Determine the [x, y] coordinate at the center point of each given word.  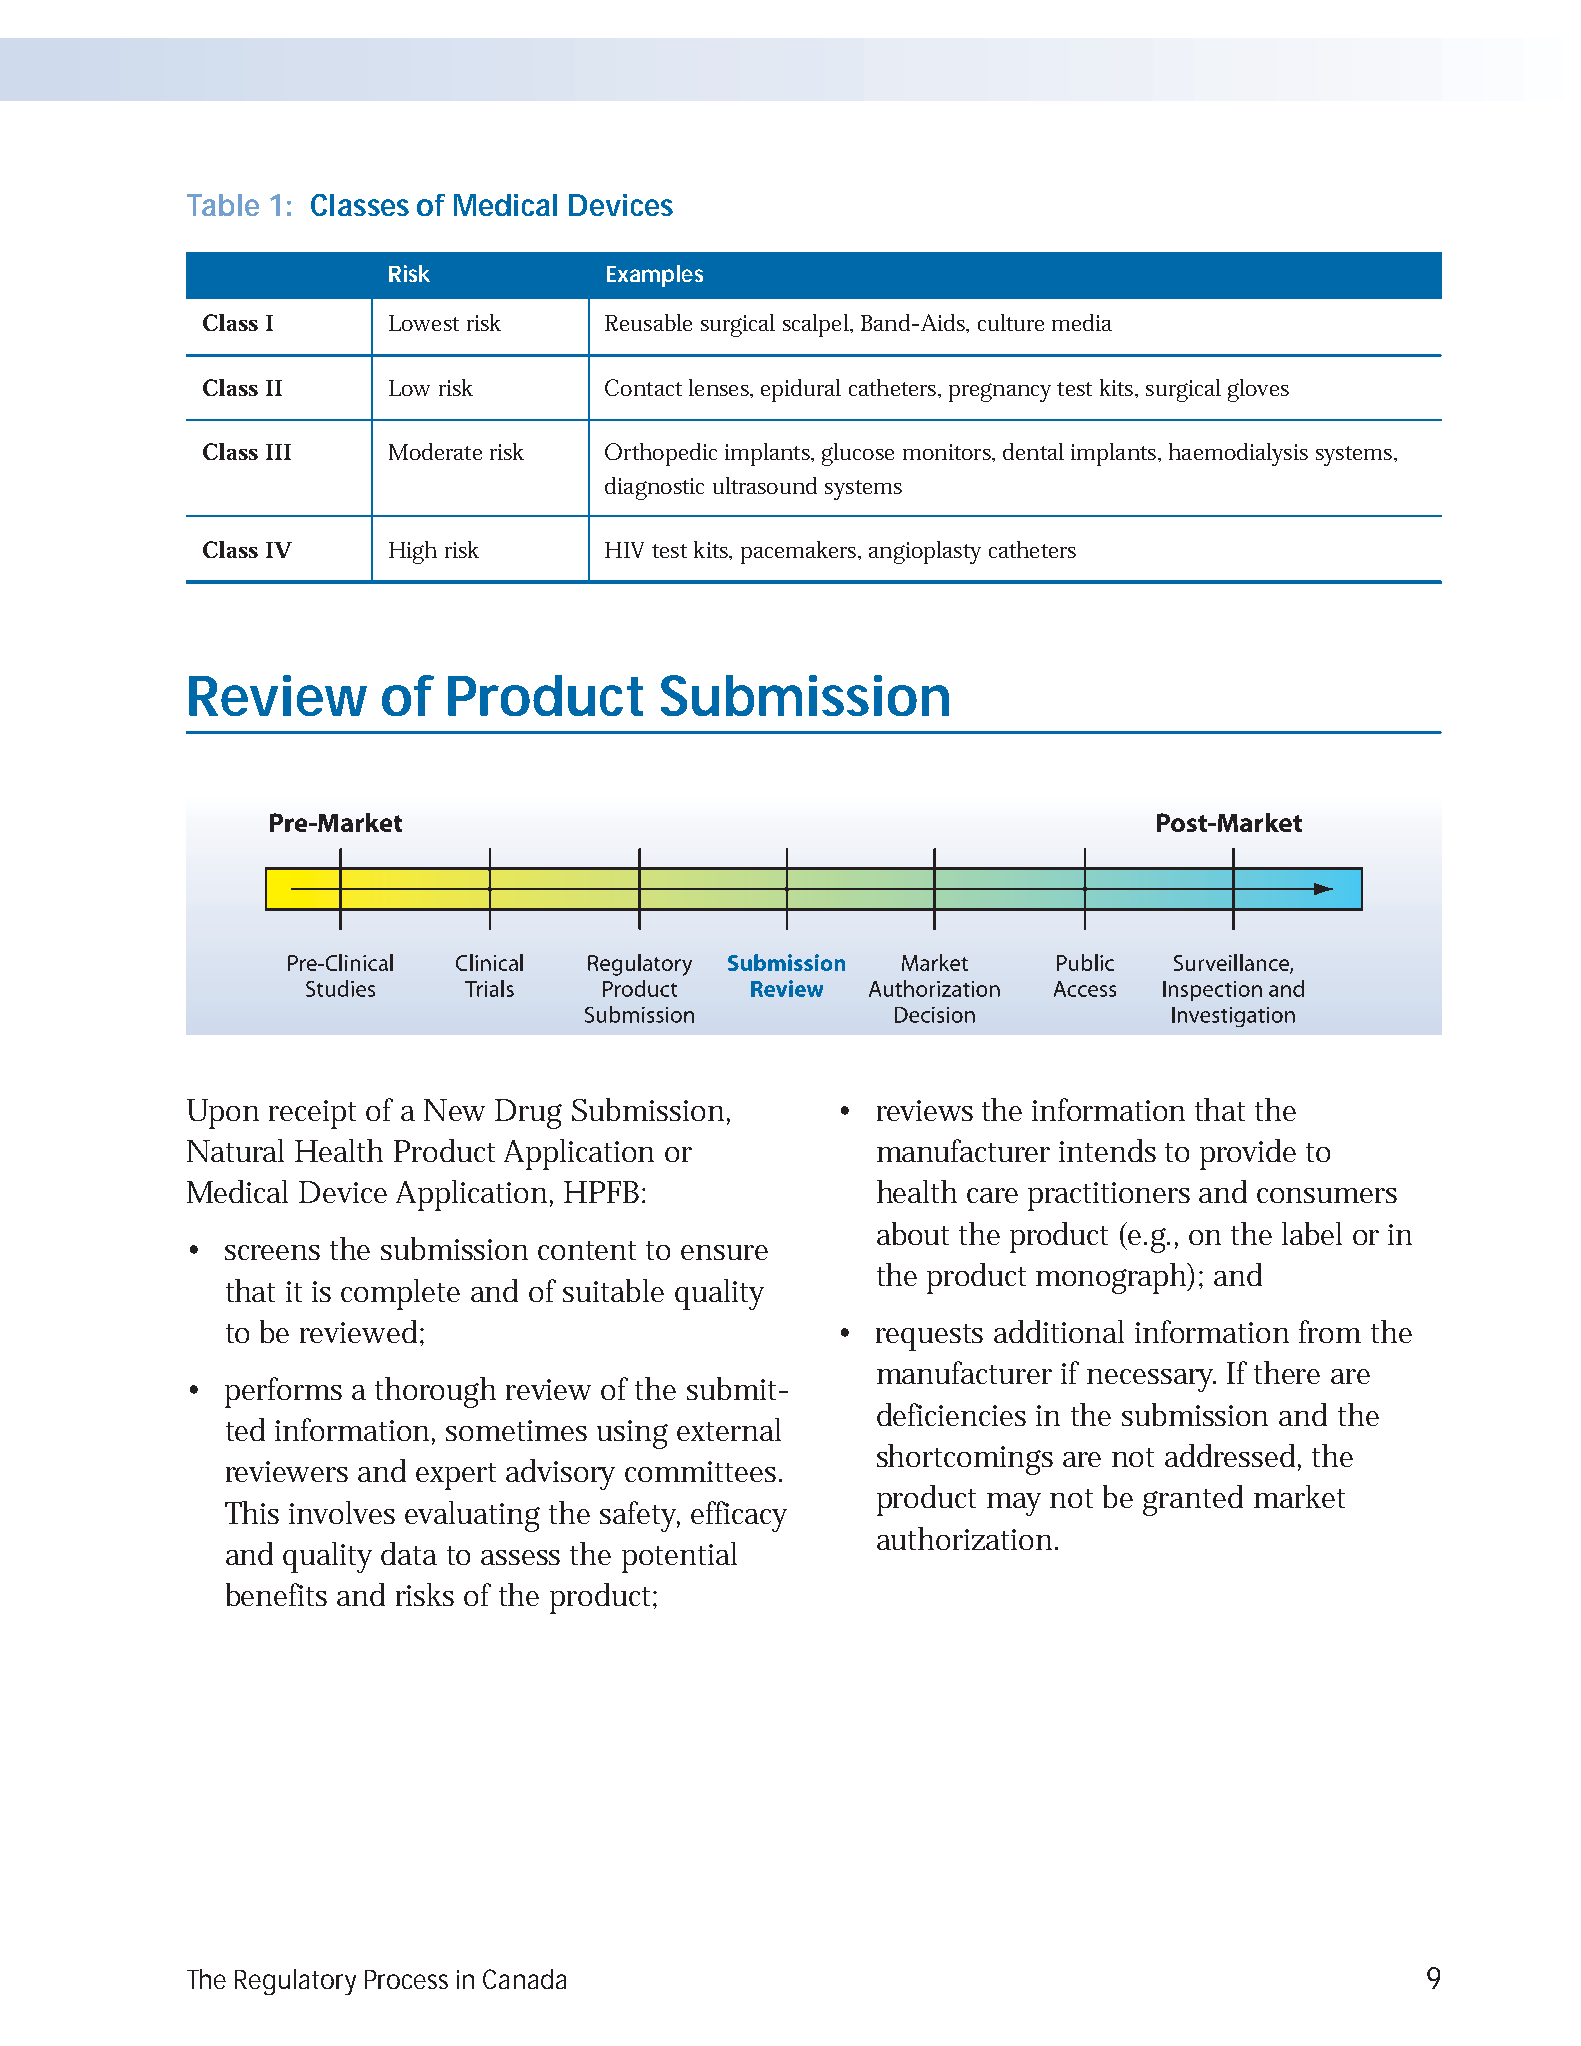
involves [342, 1512]
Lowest [424, 323]
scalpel [817, 325]
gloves [1258, 390]
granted [1193, 1500]
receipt [312, 1114]
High [413, 552]
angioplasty [925, 552]
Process [406, 1979]
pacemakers [800, 552]
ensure [724, 1252]
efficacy [739, 1516]
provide [1248, 1154]
